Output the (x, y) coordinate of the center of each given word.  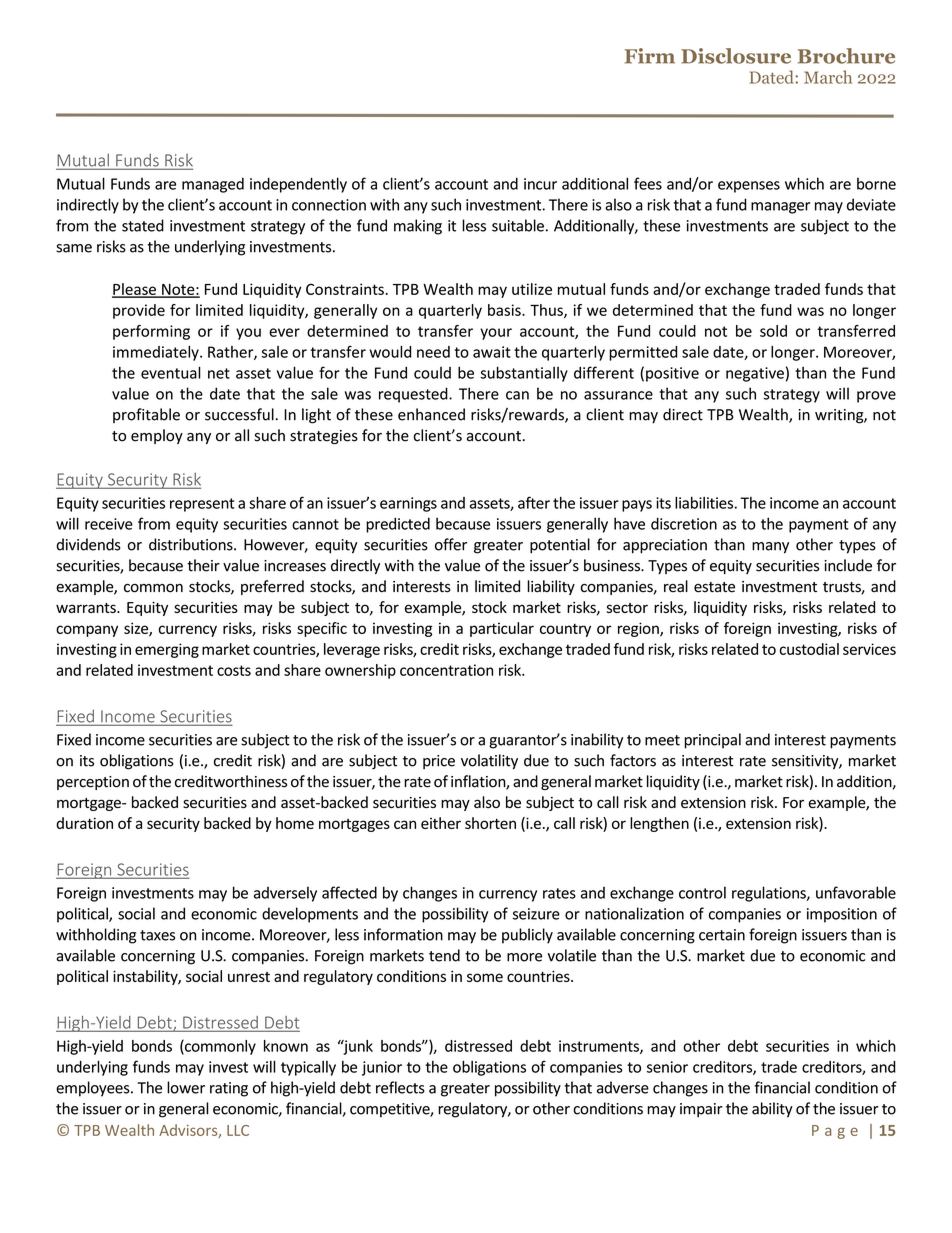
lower (186, 1087)
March (828, 77)
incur (540, 184)
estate (714, 587)
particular (502, 629)
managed (213, 185)
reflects (400, 1087)
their (203, 565)
